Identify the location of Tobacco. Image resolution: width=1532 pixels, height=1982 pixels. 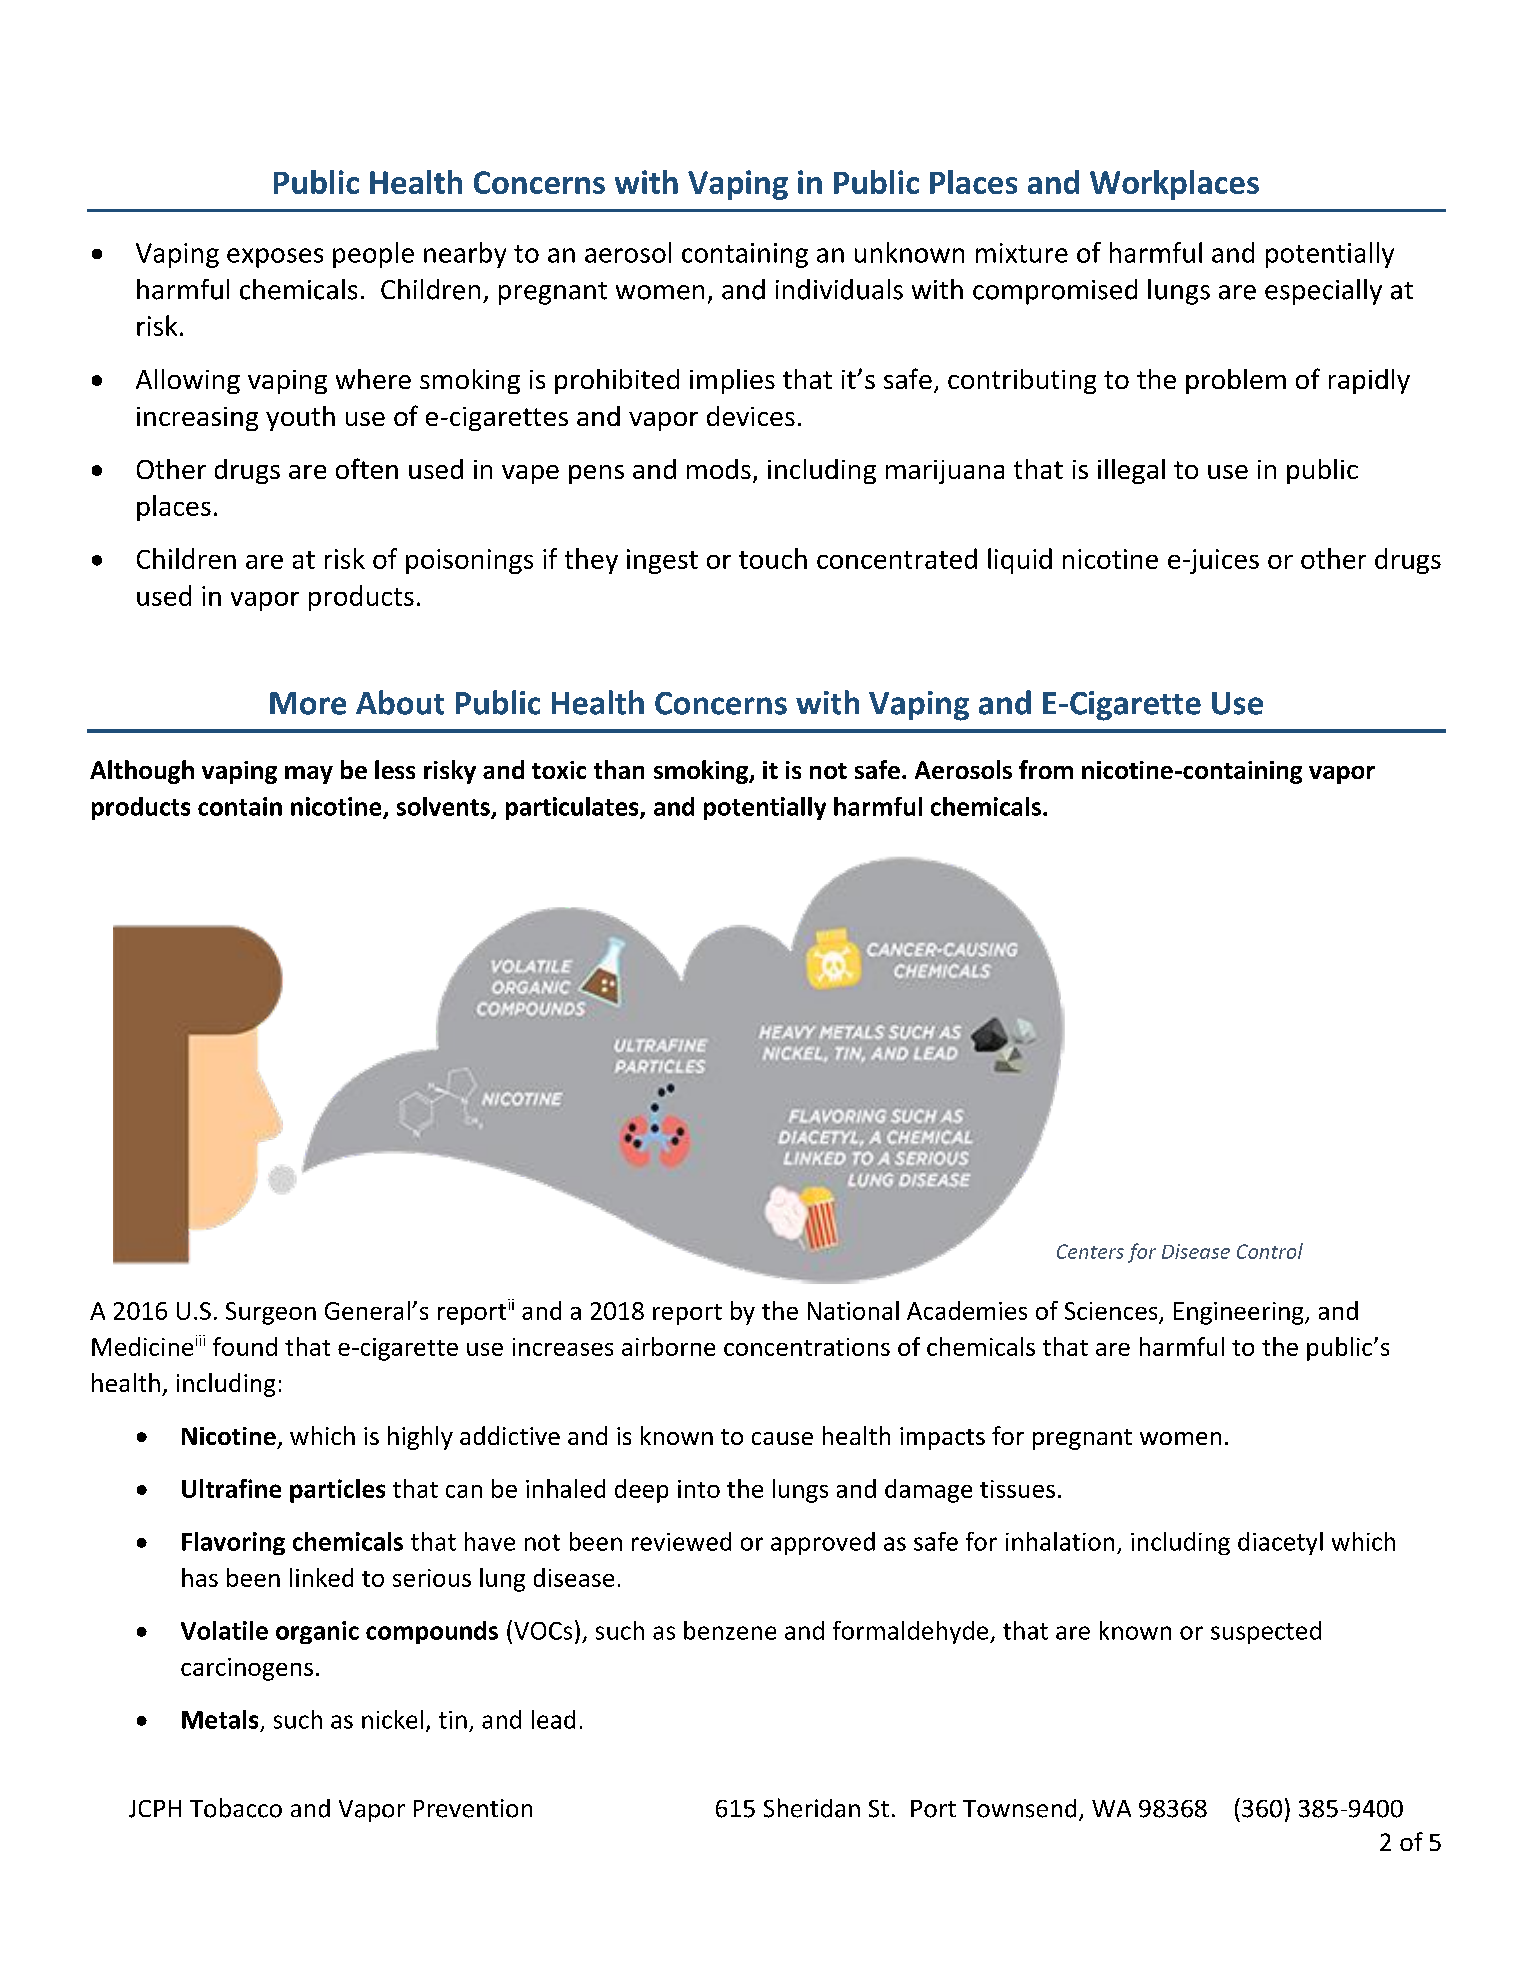
(236, 1808).
